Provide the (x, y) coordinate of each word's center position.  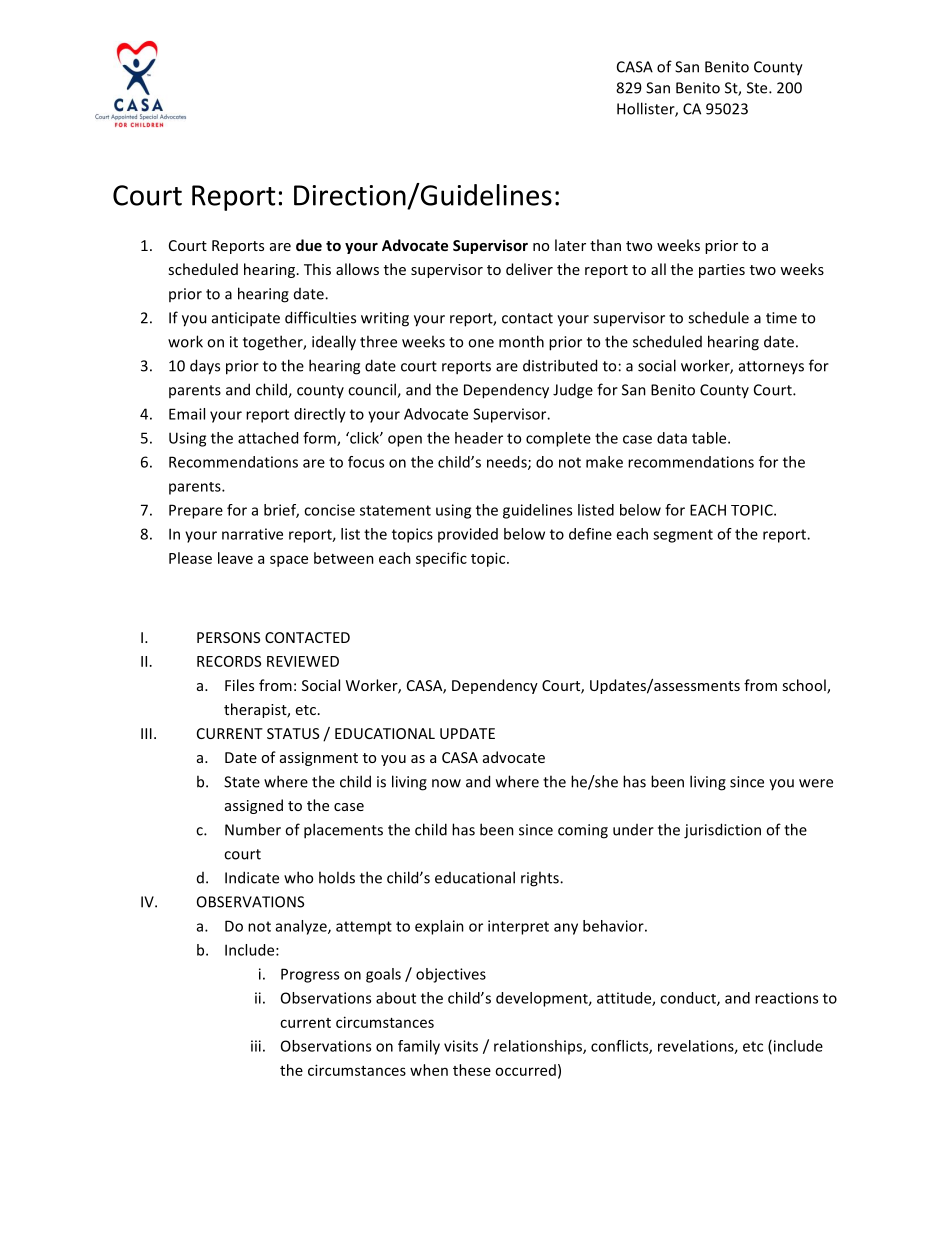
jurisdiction (722, 831)
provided (468, 535)
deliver (529, 269)
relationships (539, 1047)
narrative (252, 534)
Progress (310, 975)
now (446, 783)
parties (722, 271)
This (317, 269)
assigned (254, 806)
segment (683, 536)
